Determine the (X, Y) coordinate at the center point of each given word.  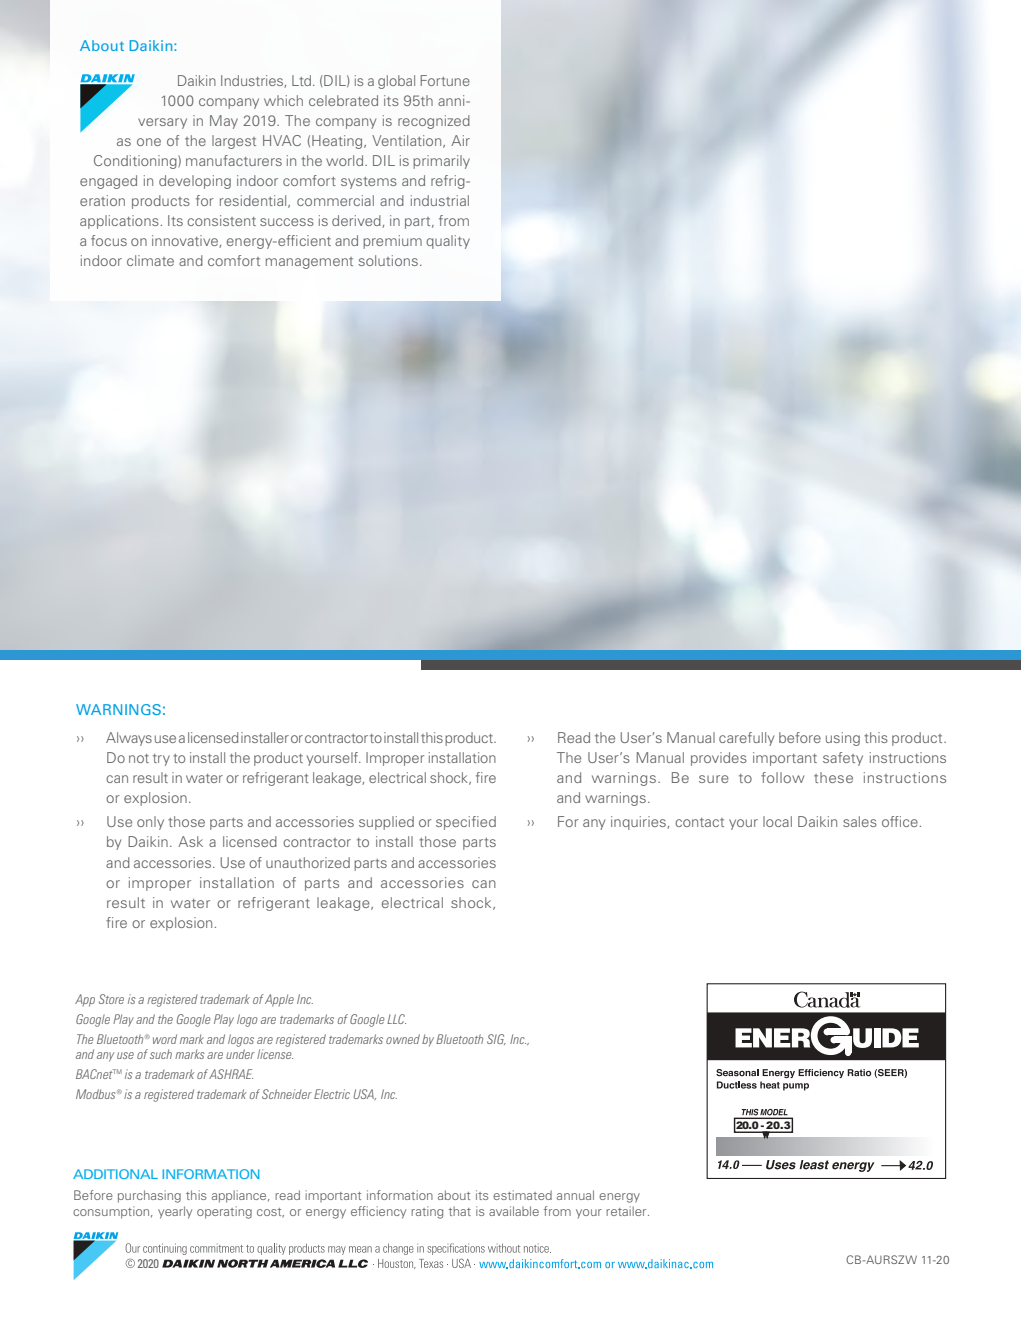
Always (129, 739)
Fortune (445, 80)
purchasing (149, 1196)
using (843, 739)
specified (466, 823)
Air (460, 140)
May (224, 122)
